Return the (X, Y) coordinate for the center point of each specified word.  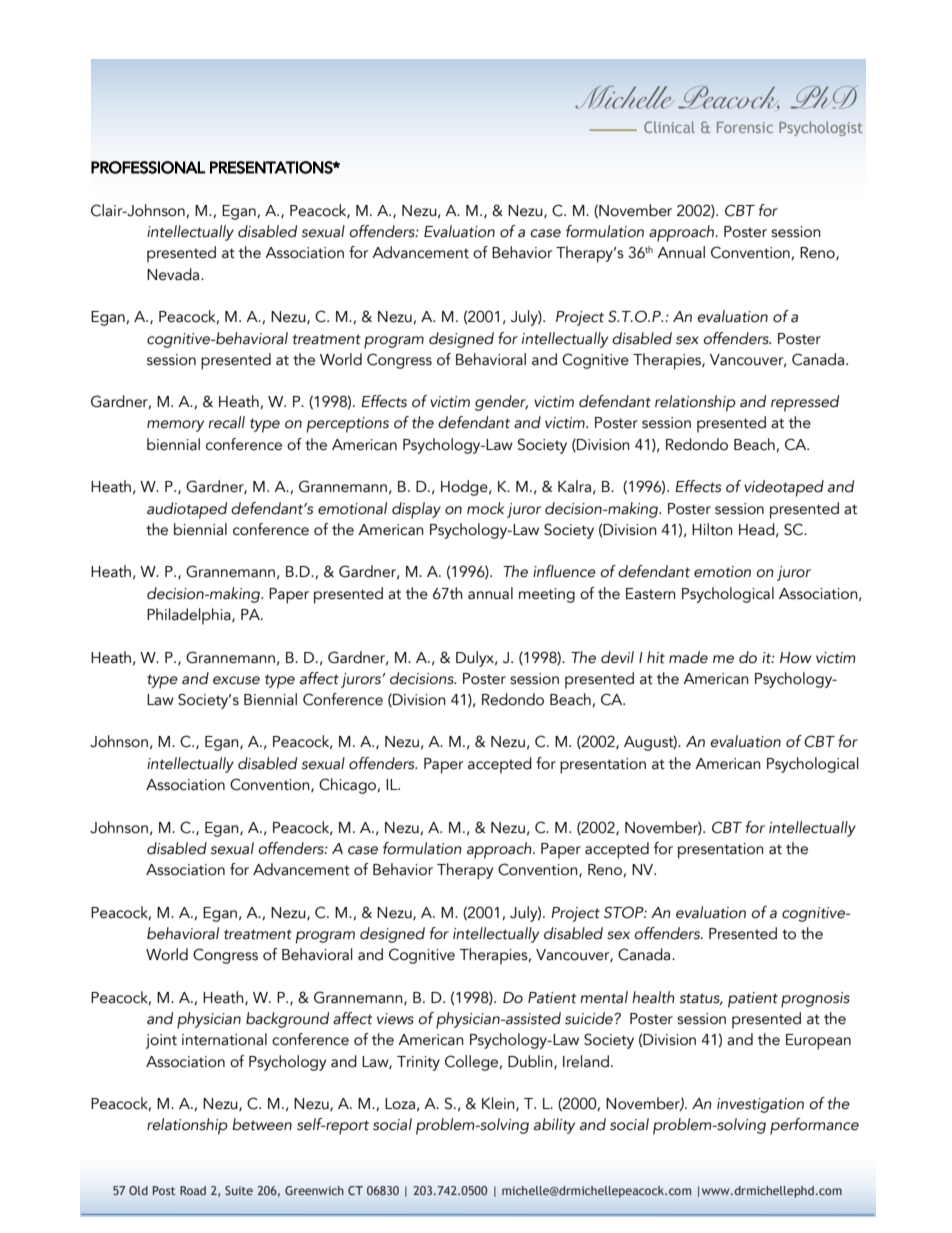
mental (604, 997)
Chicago (349, 786)
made (688, 657)
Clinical (669, 127)
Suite (239, 1190)
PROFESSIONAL (148, 167)
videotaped (784, 488)
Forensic (745, 127)
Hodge (465, 488)
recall (227, 422)
